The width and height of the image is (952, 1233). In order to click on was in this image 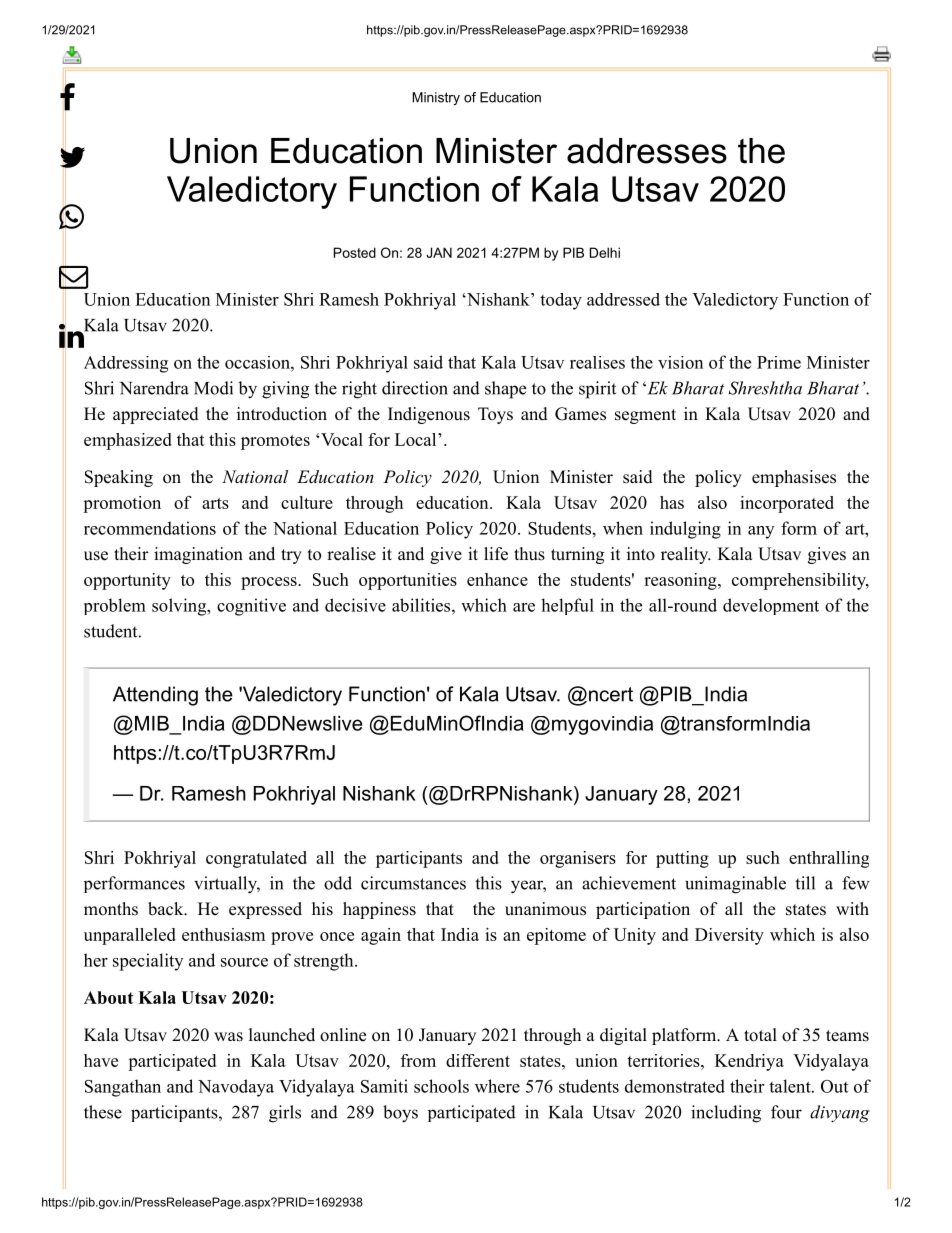, I will do `click(228, 1037)`.
